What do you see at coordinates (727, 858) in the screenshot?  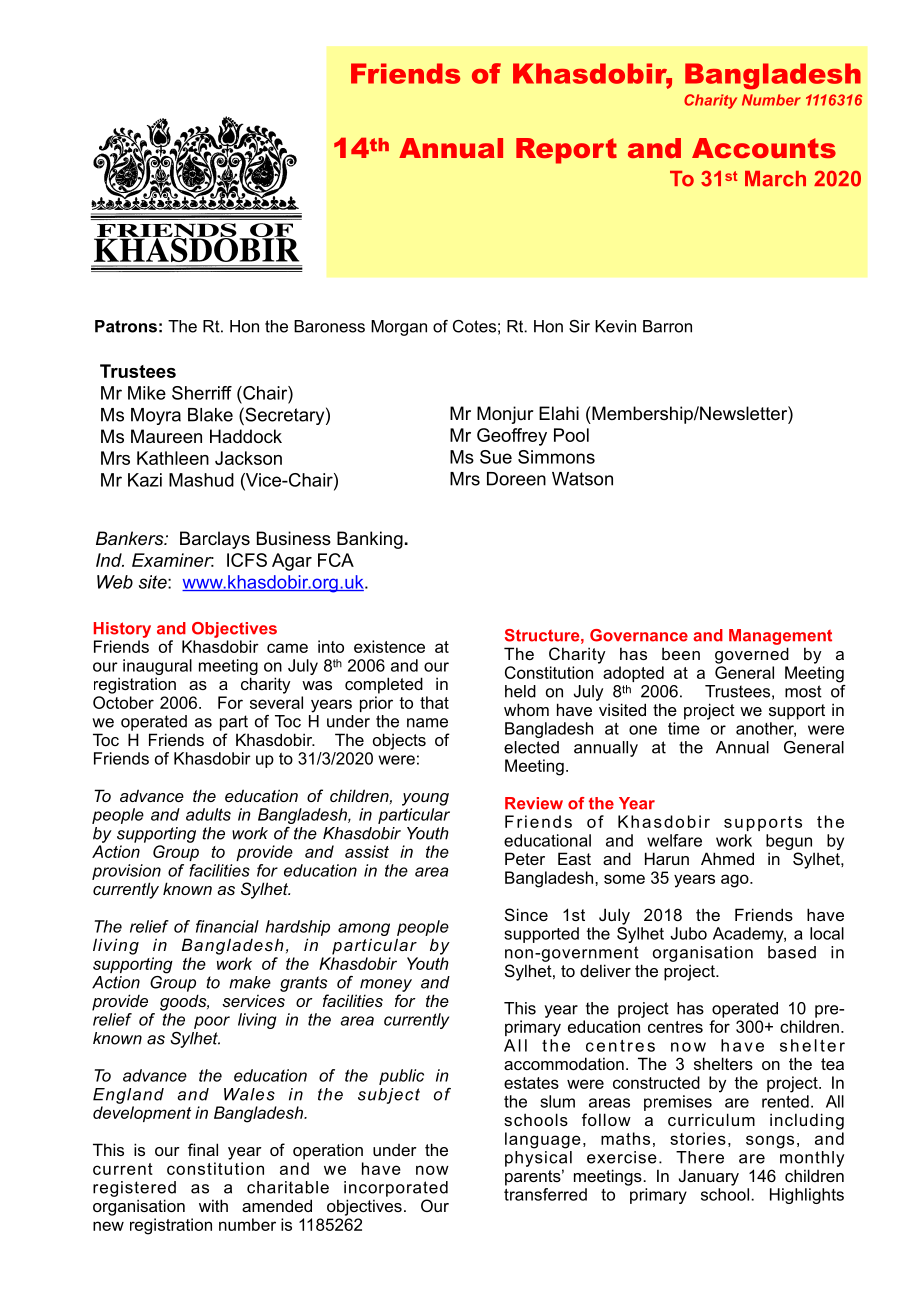 I see `Ahmed` at bounding box center [727, 858].
